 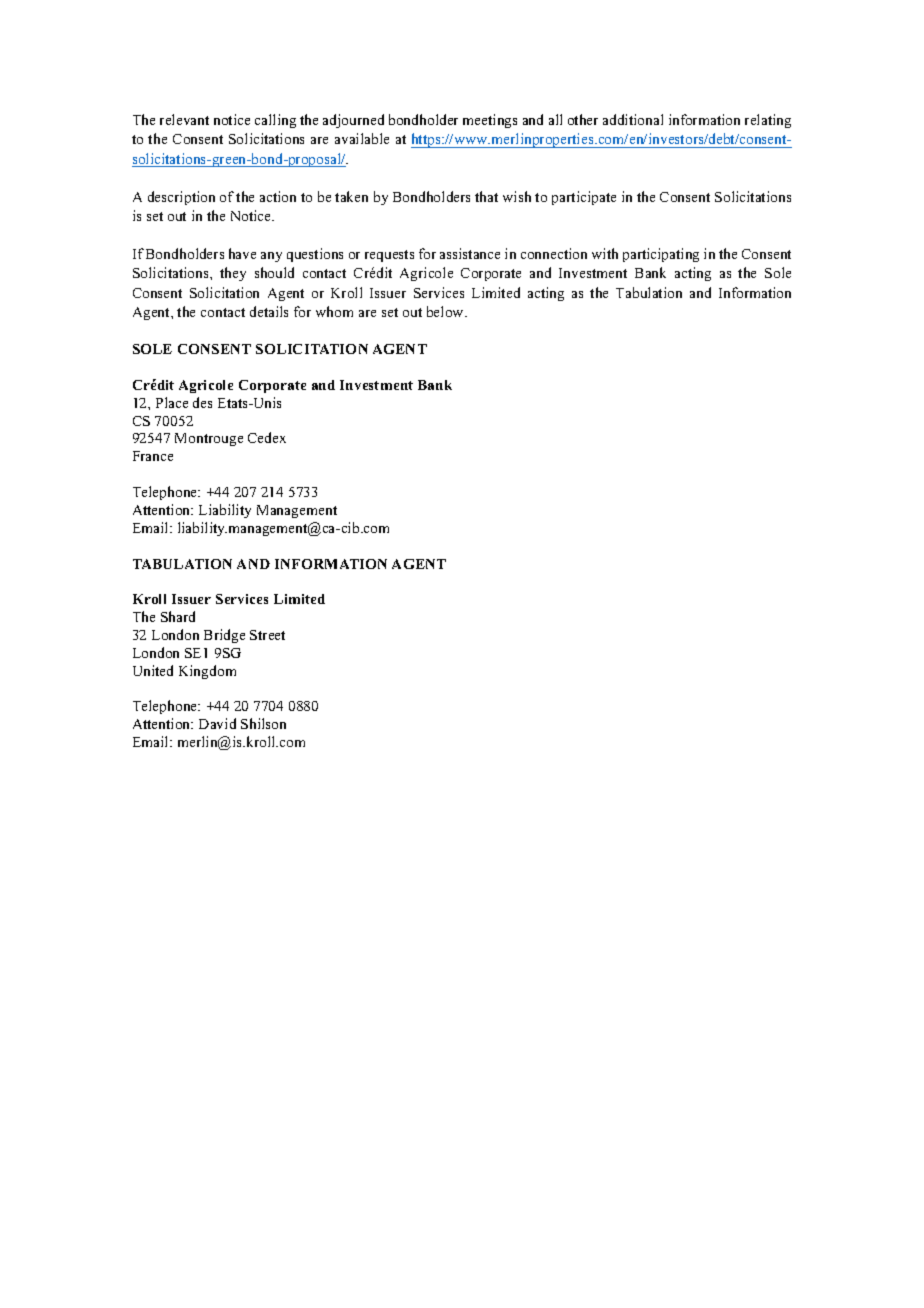 What do you see at coordinates (178, 616) in the screenshot?
I see `Shard` at bounding box center [178, 616].
